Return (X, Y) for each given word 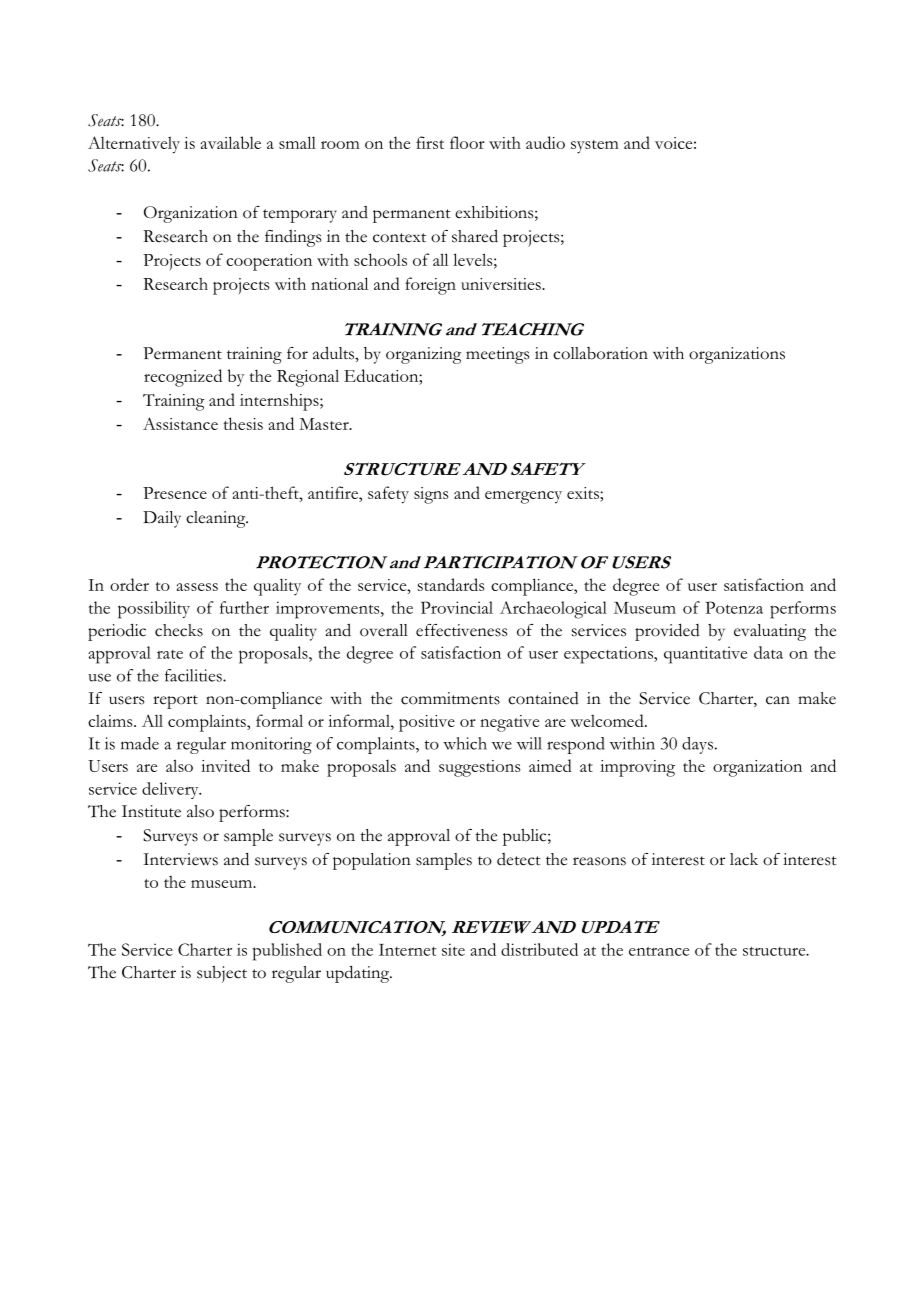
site (453, 949)
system (595, 147)
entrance (659, 951)
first (430, 142)
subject (222, 974)
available (231, 142)
